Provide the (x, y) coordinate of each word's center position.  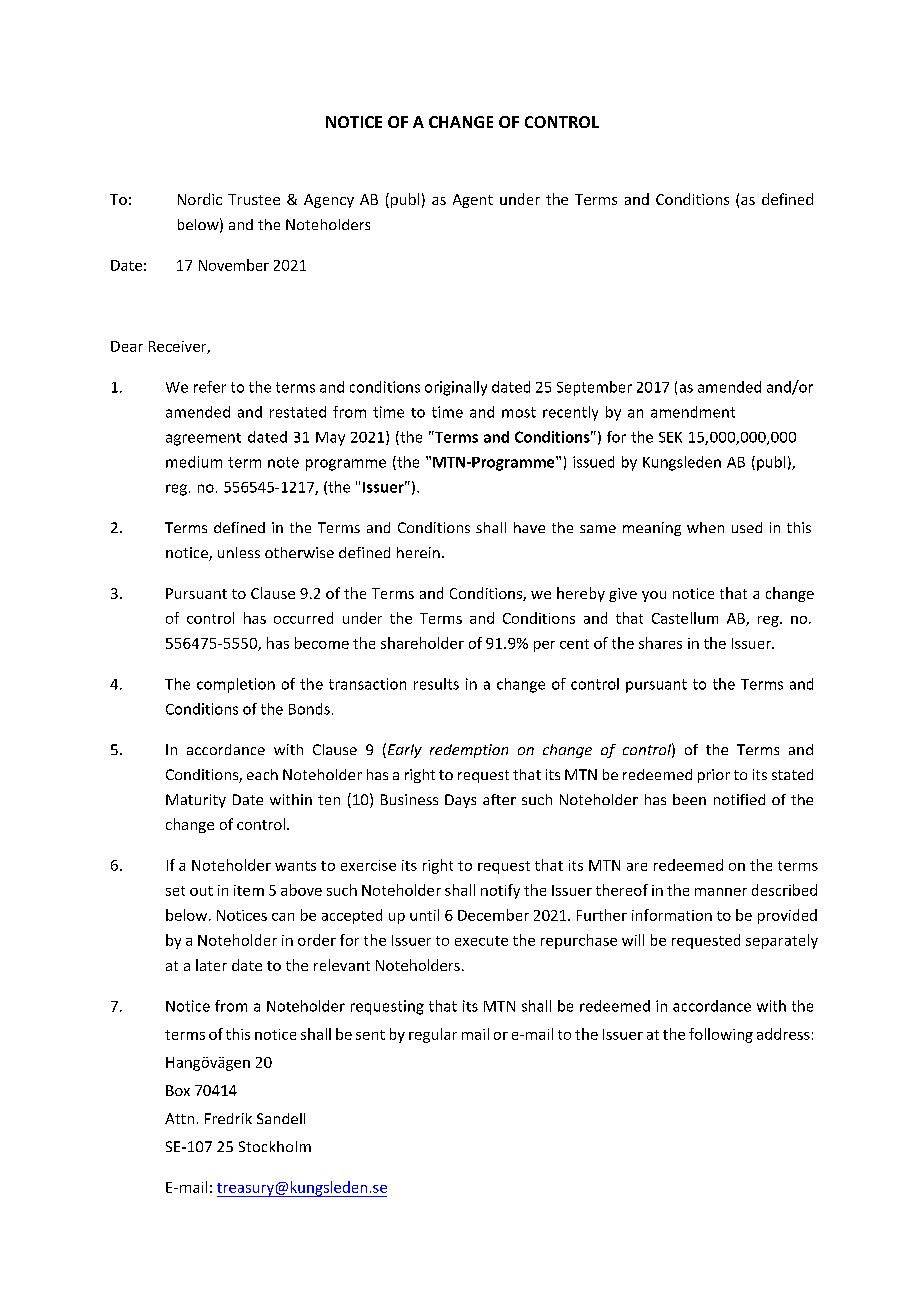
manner (721, 892)
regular (433, 1035)
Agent (473, 201)
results (436, 684)
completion (236, 685)
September (594, 388)
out (201, 891)
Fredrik (228, 1118)
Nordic (200, 199)
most (519, 412)
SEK (670, 437)
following (721, 1035)
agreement (203, 439)
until (424, 915)
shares (660, 643)
